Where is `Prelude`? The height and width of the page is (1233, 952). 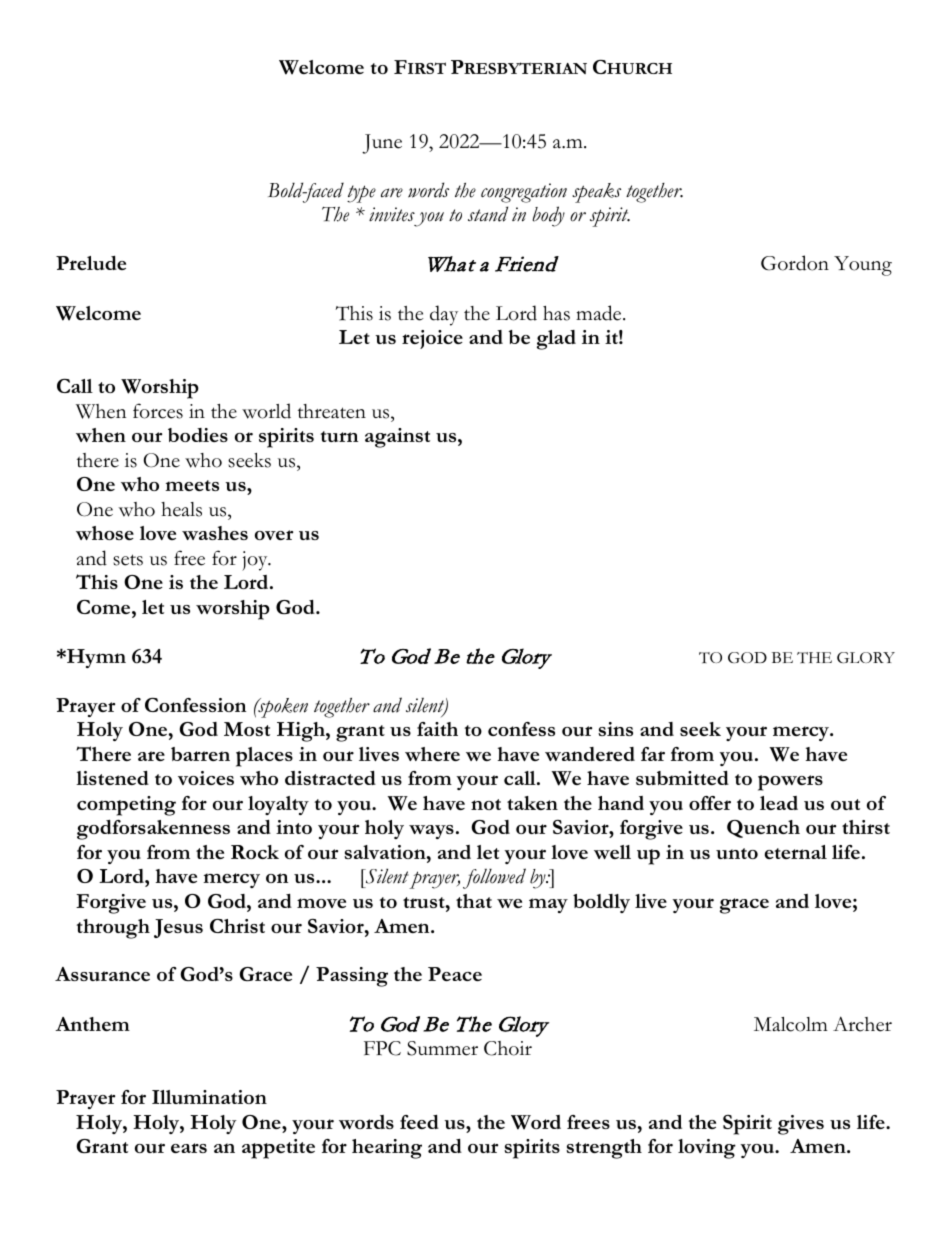 Prelude is located at coordinates (91, 263).
